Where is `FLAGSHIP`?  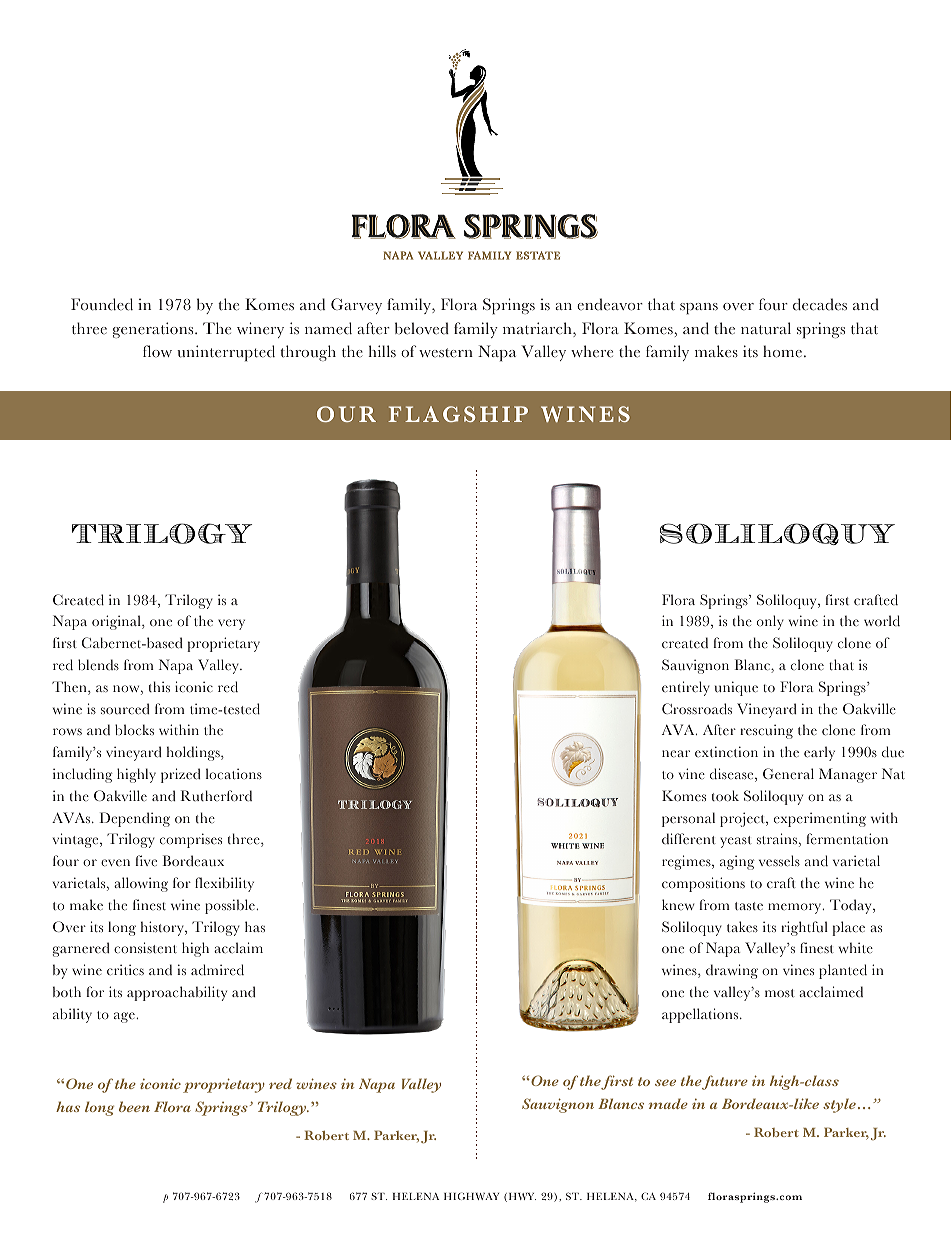 FLAGSHIP is located at coordinates (458, 414).
